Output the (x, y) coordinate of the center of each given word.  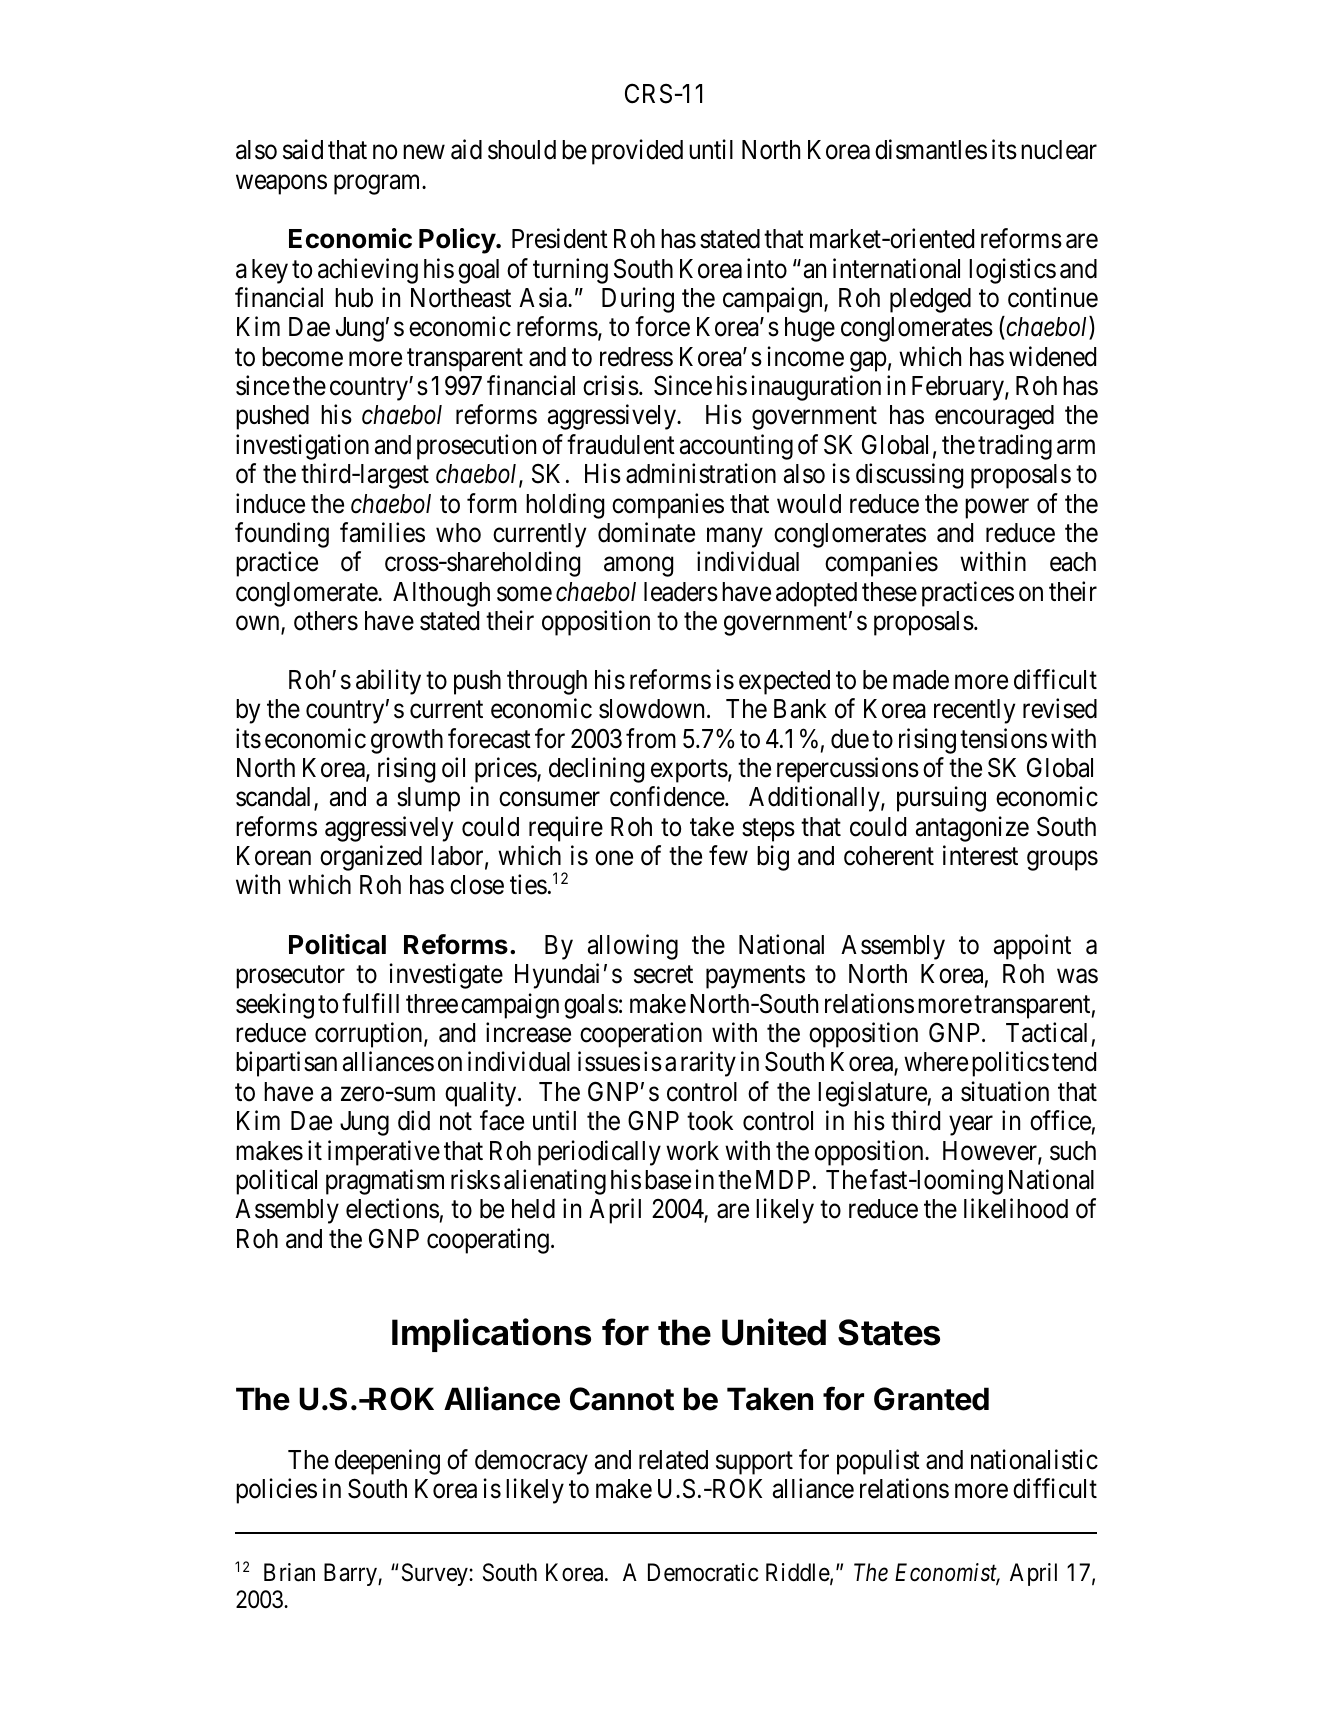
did (414, 1120)
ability (388, 682)
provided (637, 152)
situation (1005, 1091)
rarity (708, 1064)
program (378, 185)
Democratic (703, 1572)
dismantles (931, 150)
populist (878, 1462)
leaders (681, 592)
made (921, 680)
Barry (351, 1574)
